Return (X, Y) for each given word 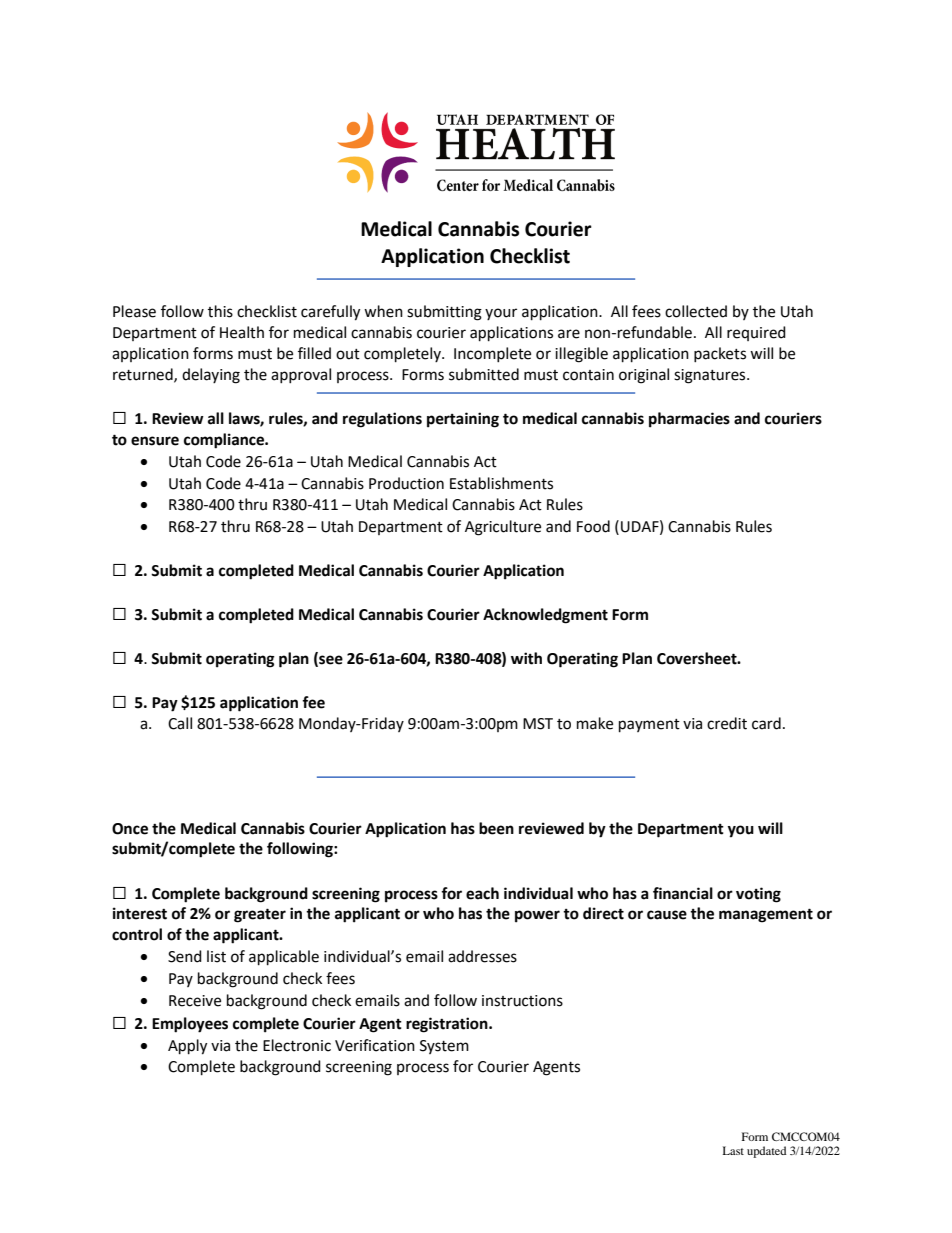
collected (696, 311)
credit (727, 723)
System (444, 1047)
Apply (187, 1047)
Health (242, 332)
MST (538, 724)
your (501, 314)
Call (180, 723)
